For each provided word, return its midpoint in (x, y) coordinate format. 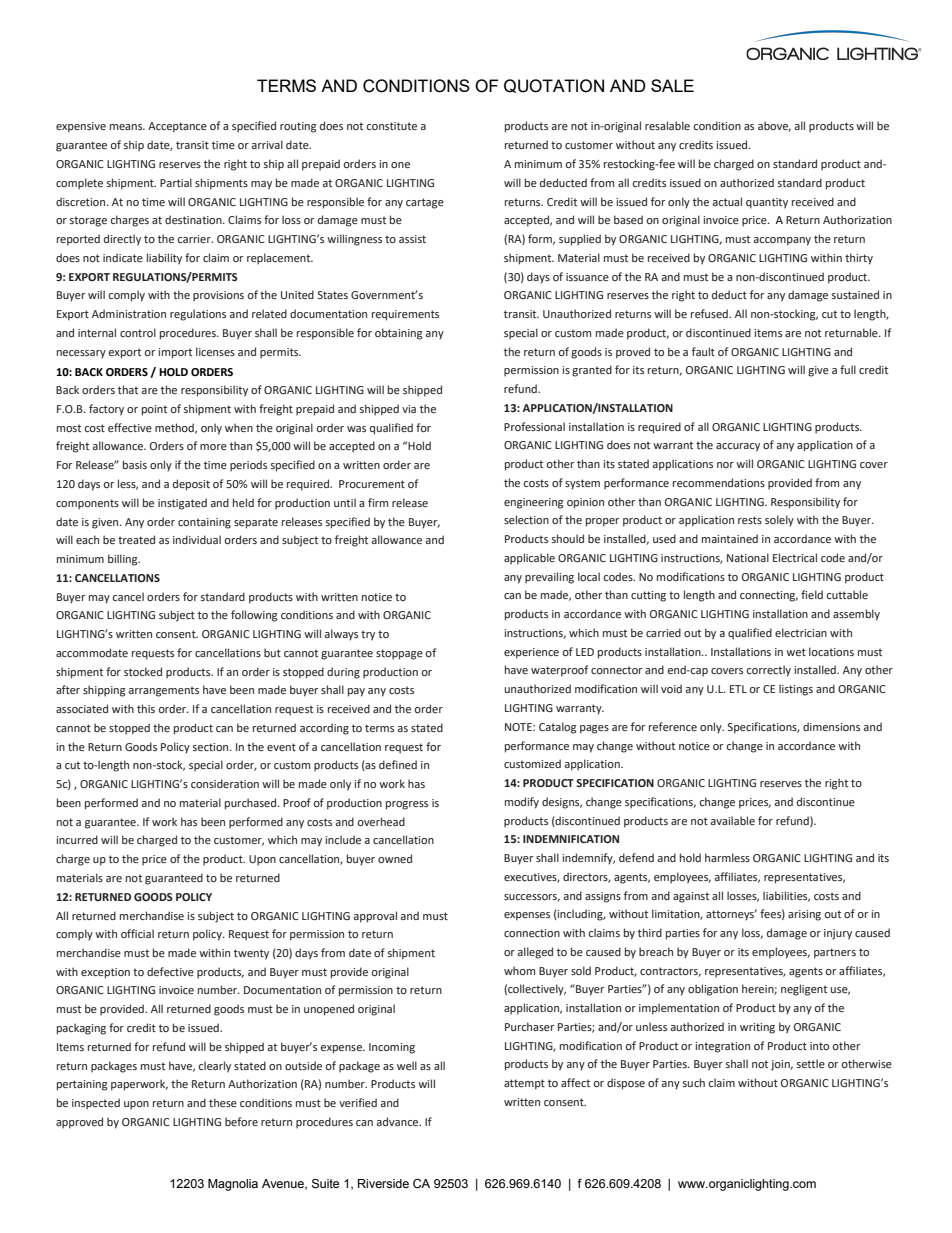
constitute (392, 126)
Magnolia (233, 1185)
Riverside (383, 1184)
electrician (801, 632)
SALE (672, 85)
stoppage (399, 654)
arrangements (164, 691)
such (694, 1082)
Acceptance (177, 127)
